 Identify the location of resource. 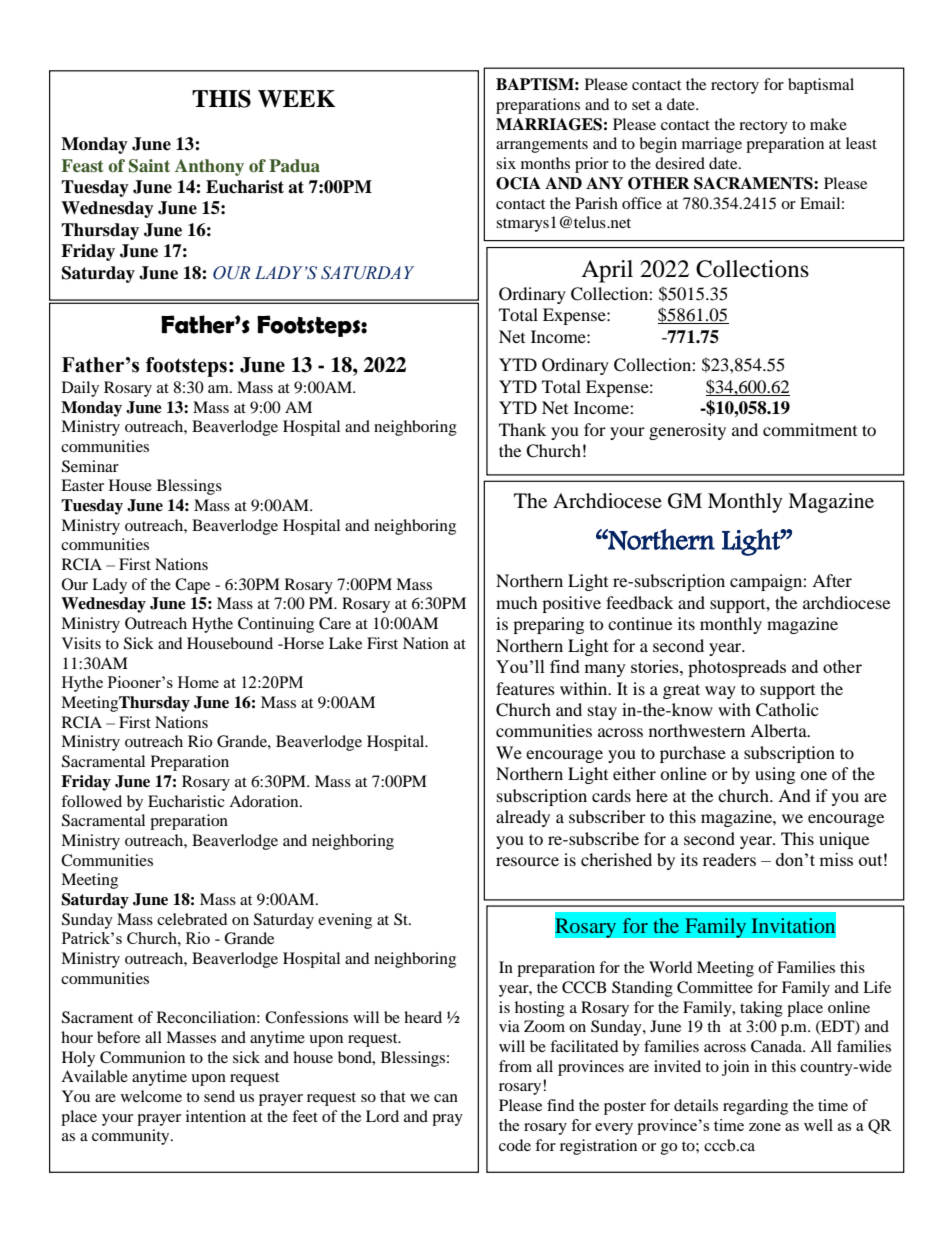
(527, 861).
